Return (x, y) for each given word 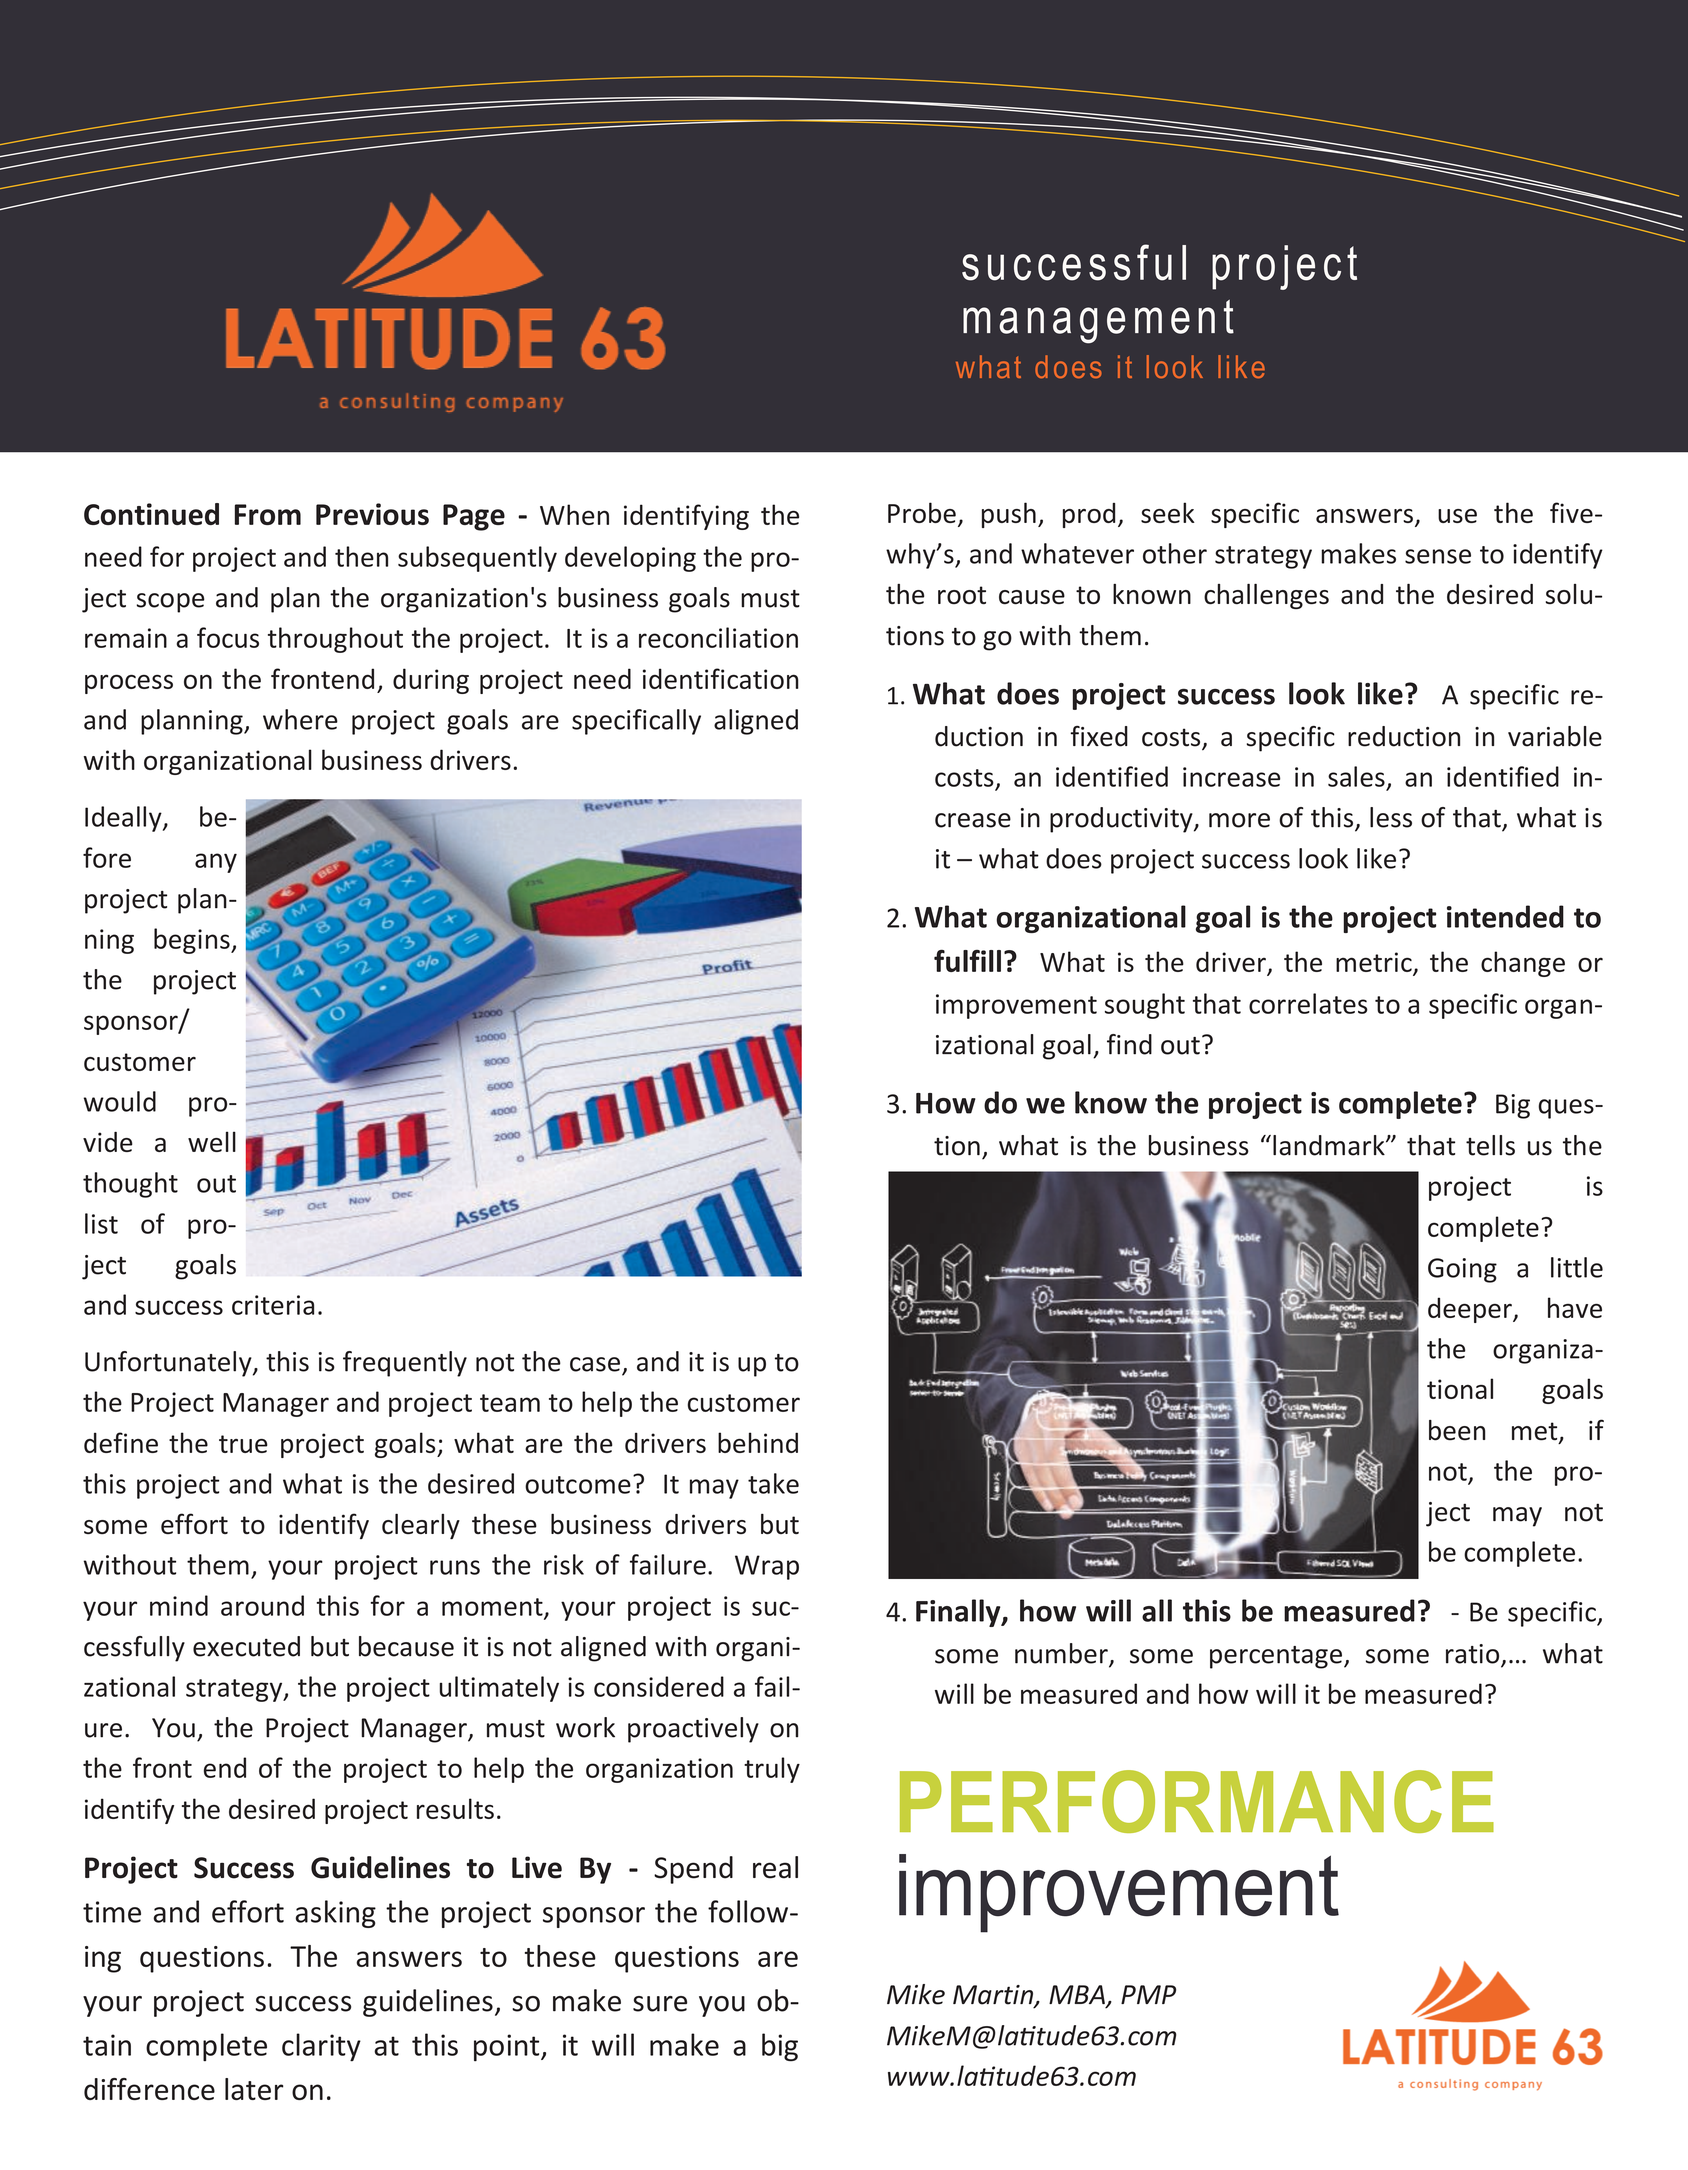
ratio (1474, 1655)
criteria (273, 1305)
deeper (1471, 1310)
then (361, 556)
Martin (994, 1996)
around (262, 1605)
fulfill (967, 961)
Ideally (124, 819)
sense (1438, 556)
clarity (321, 2047)
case (595, 1364)
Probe (922, 512)
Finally (959, 1613)
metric (1374, 962)
